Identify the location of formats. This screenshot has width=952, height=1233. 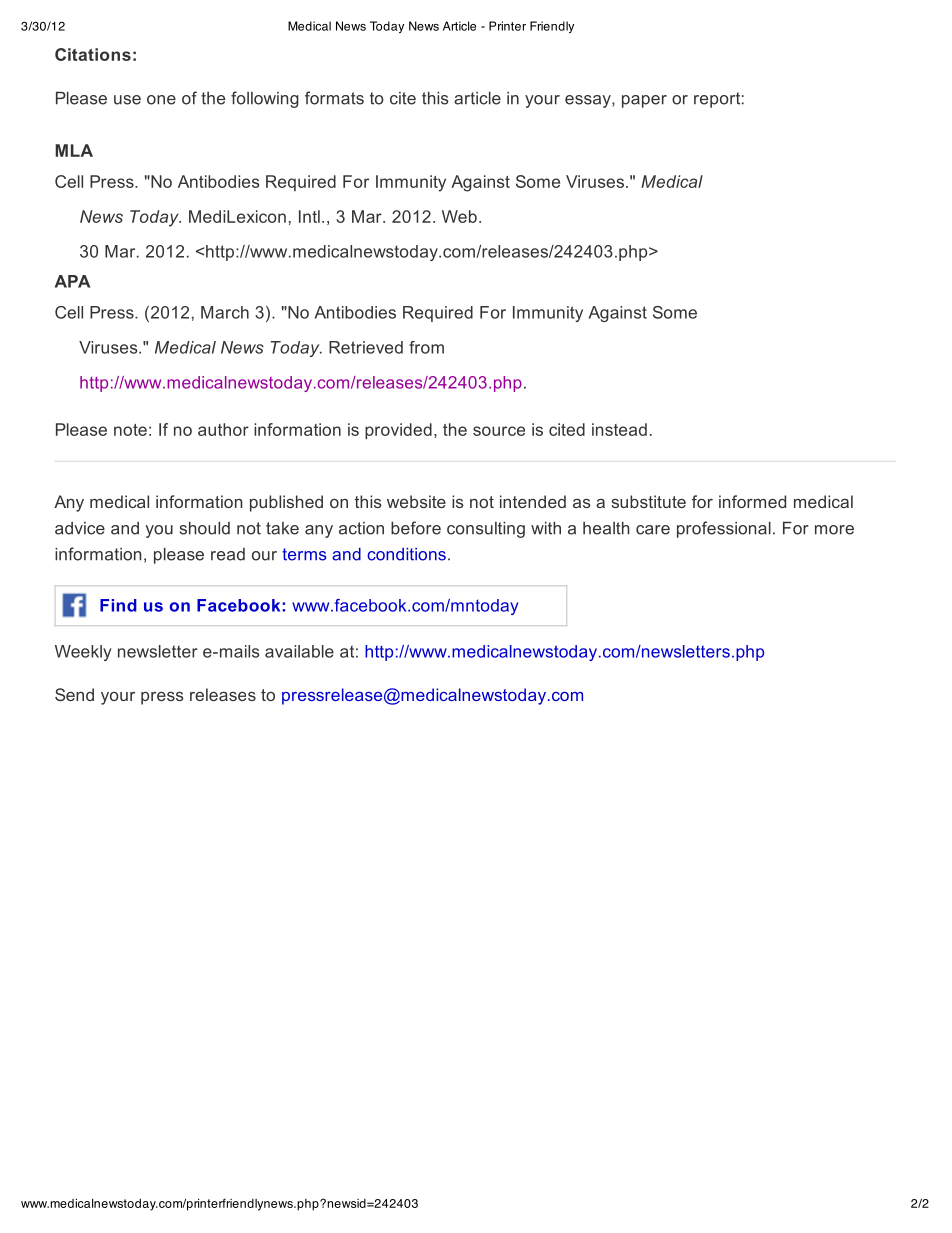
(334, 98).
